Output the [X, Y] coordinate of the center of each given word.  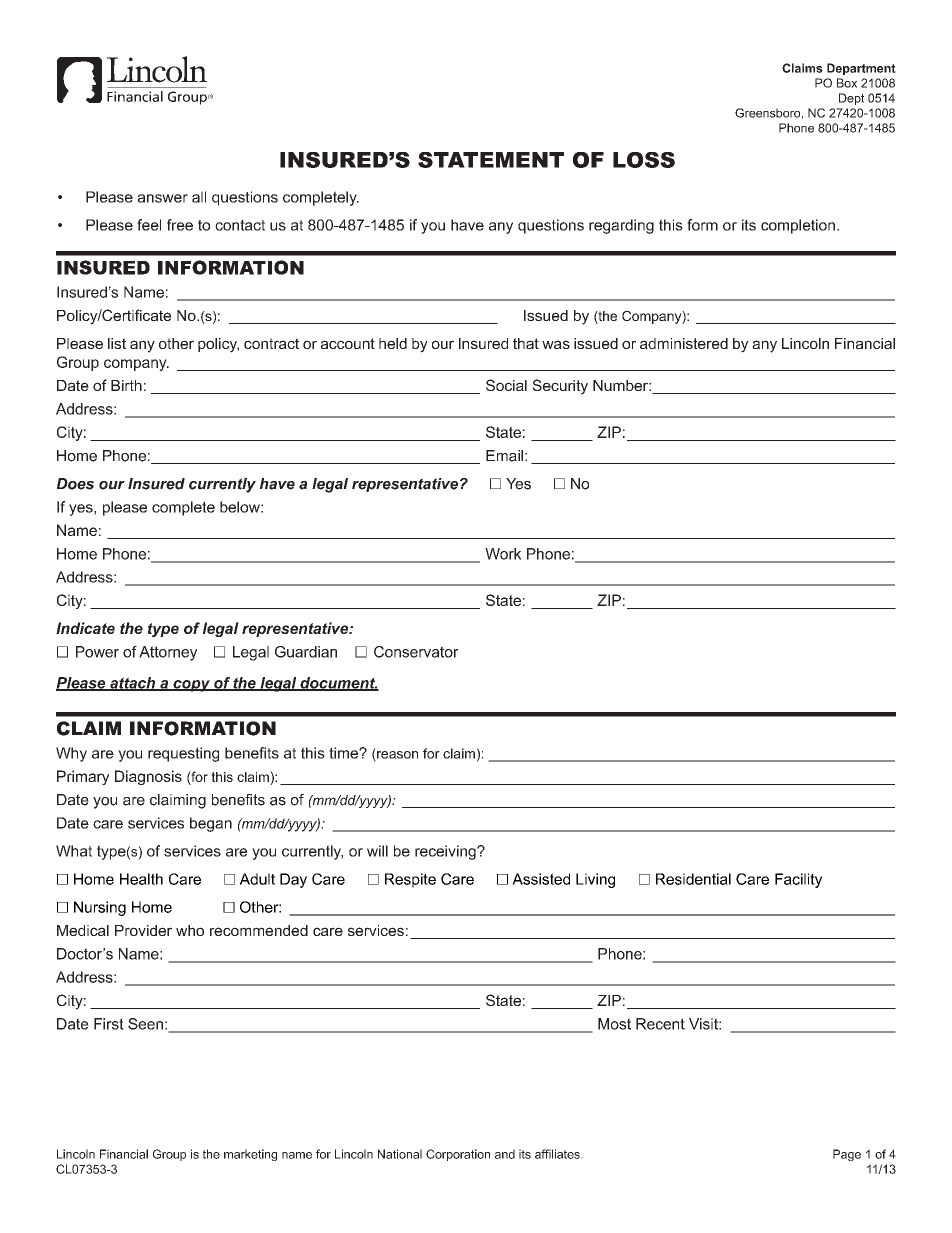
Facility [798, 880]
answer [163, 198]
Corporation [458, 1155]
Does [75, 484]
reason [396, 756]
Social [506, 385]
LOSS [644, 160]
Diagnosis [148, 777]
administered [684, 343]
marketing [250, 1155]
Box [847, 83]
